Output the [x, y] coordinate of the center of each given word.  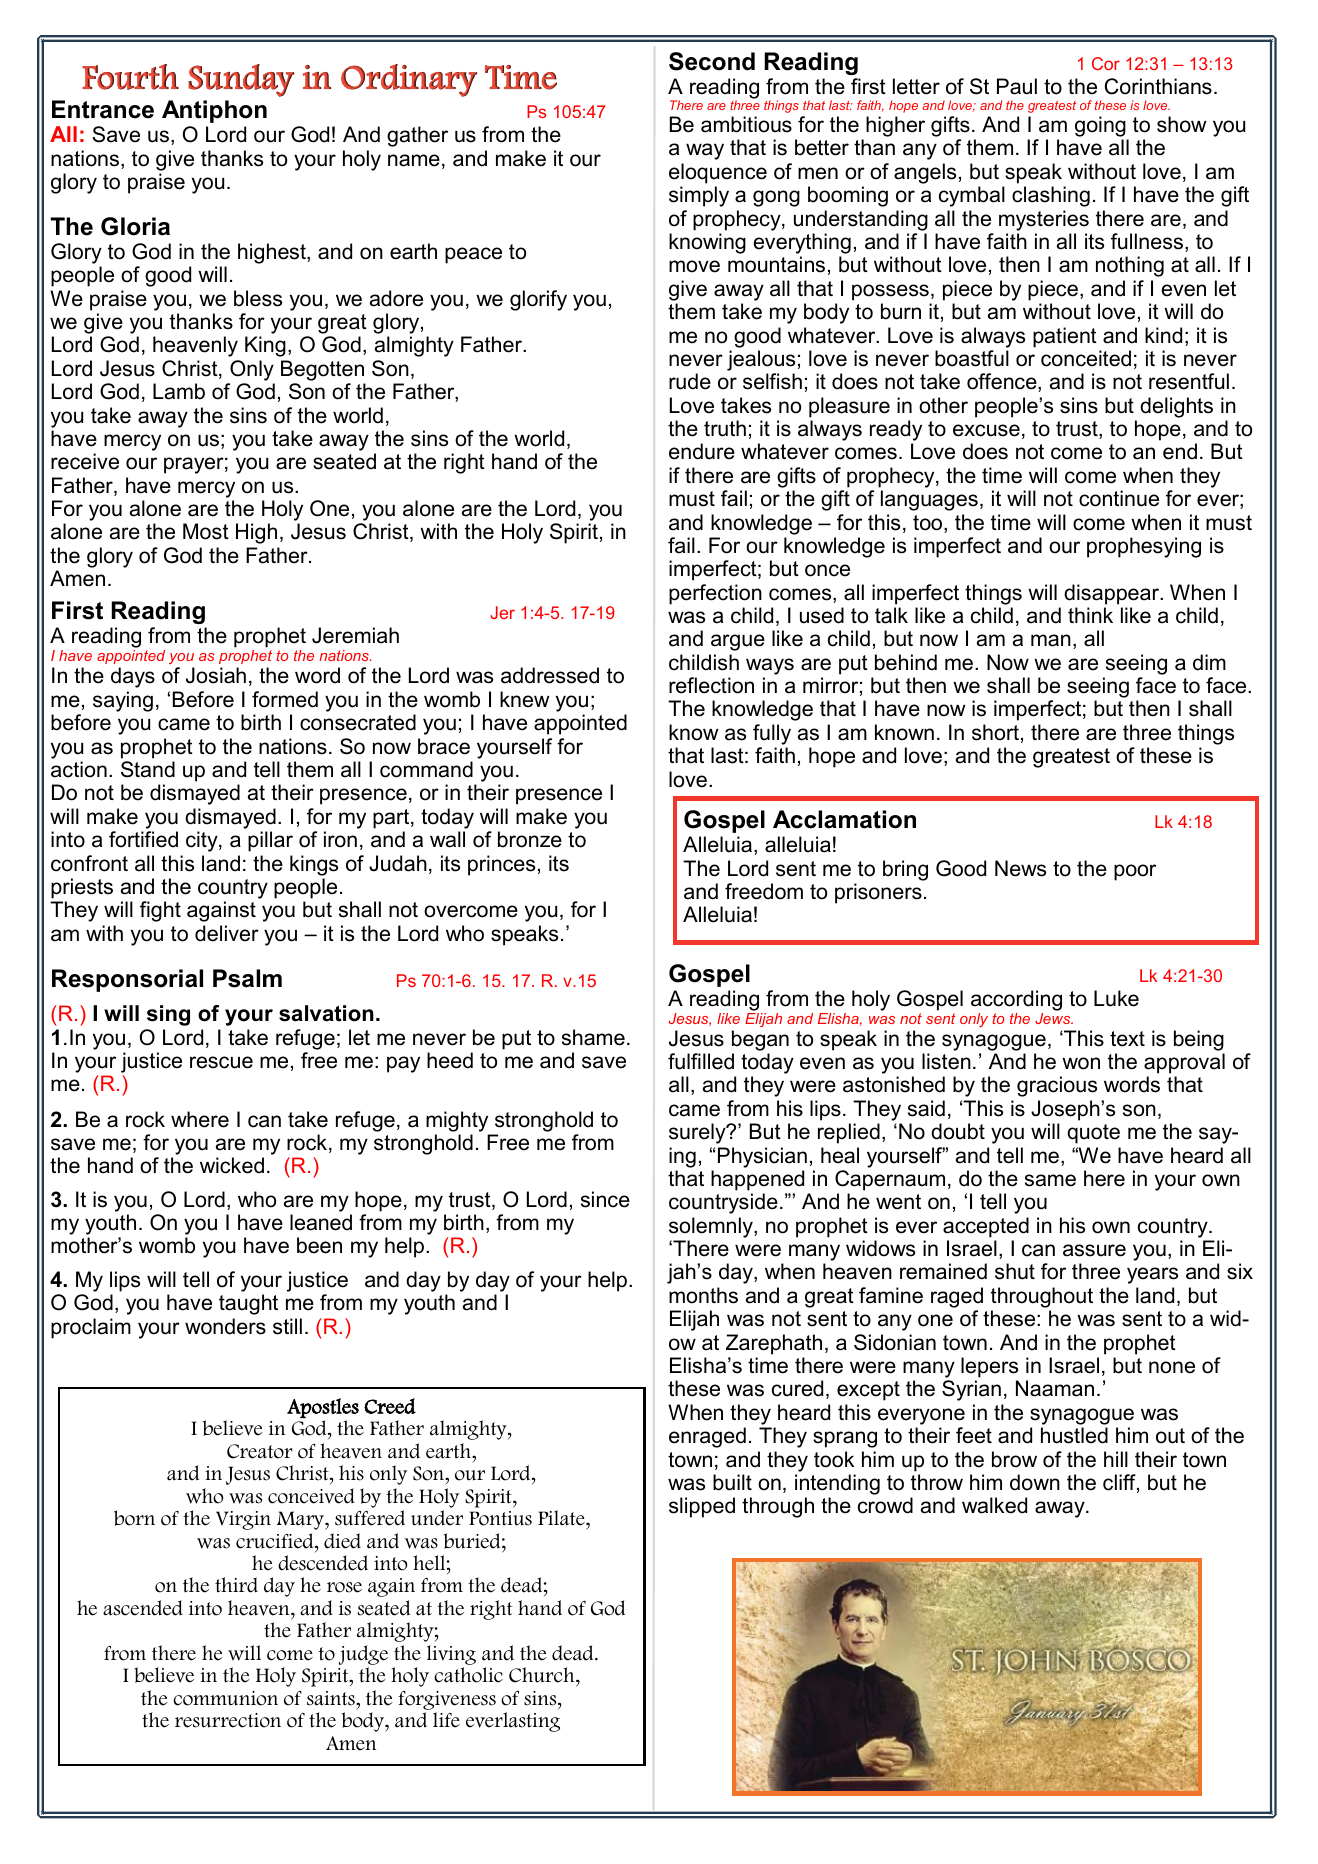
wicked [232, 1165]
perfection [715, 594]
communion [225, 1698]
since [605, 1199]
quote [1093, 1134]
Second [712, 61]
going [1101, 128]
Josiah [216, 675]
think [1090, 615]
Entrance [103, 109]
